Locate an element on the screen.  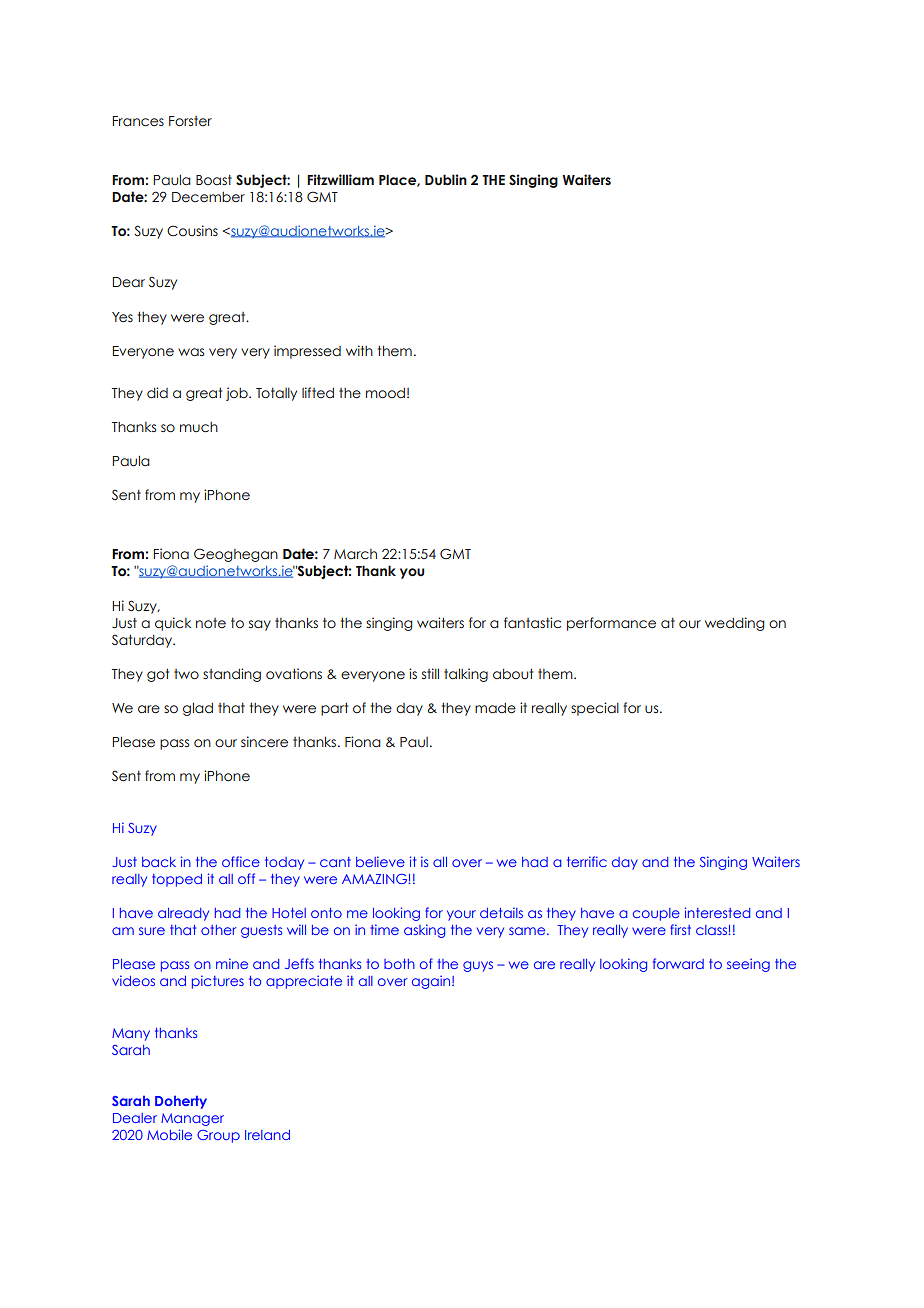
Ireland is located at coordinates (267, 1135).
